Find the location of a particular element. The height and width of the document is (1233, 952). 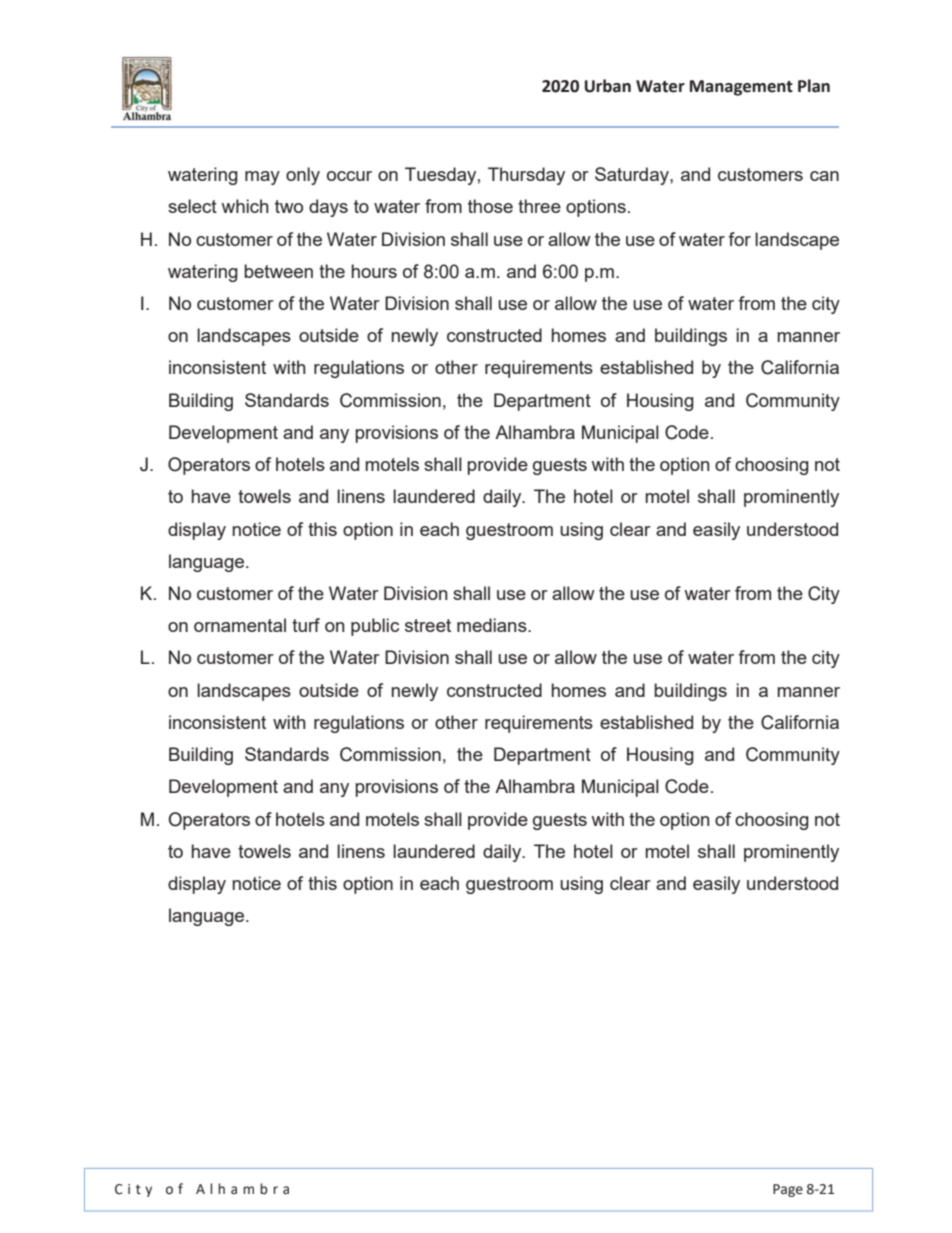

ornamental is located at coordinates (240, 625).
